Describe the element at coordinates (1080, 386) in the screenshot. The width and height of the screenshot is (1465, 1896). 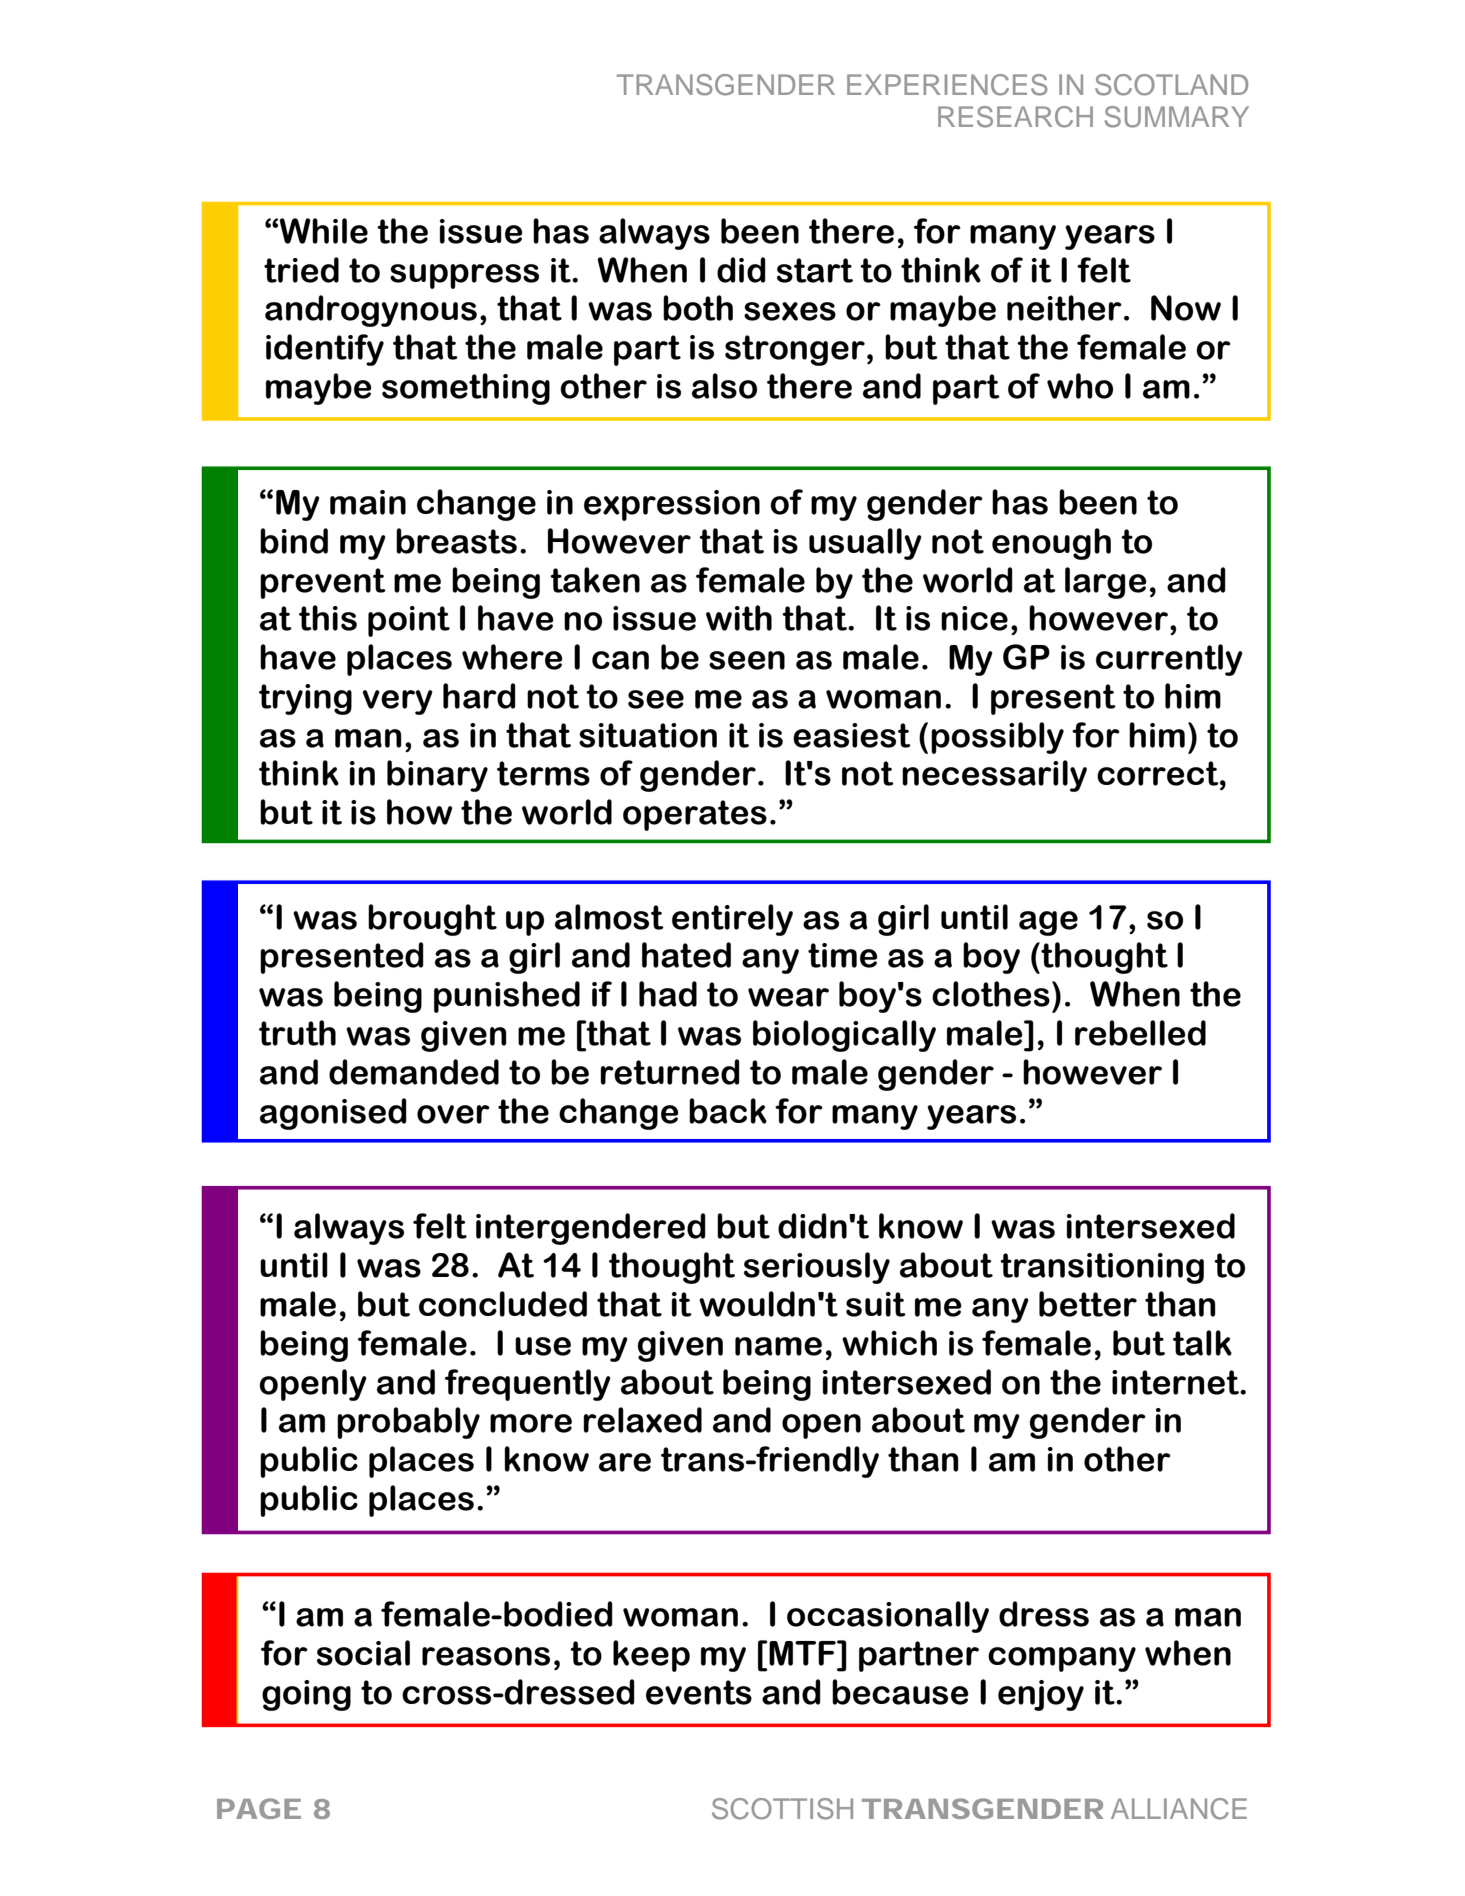
I see `who` at that location.
